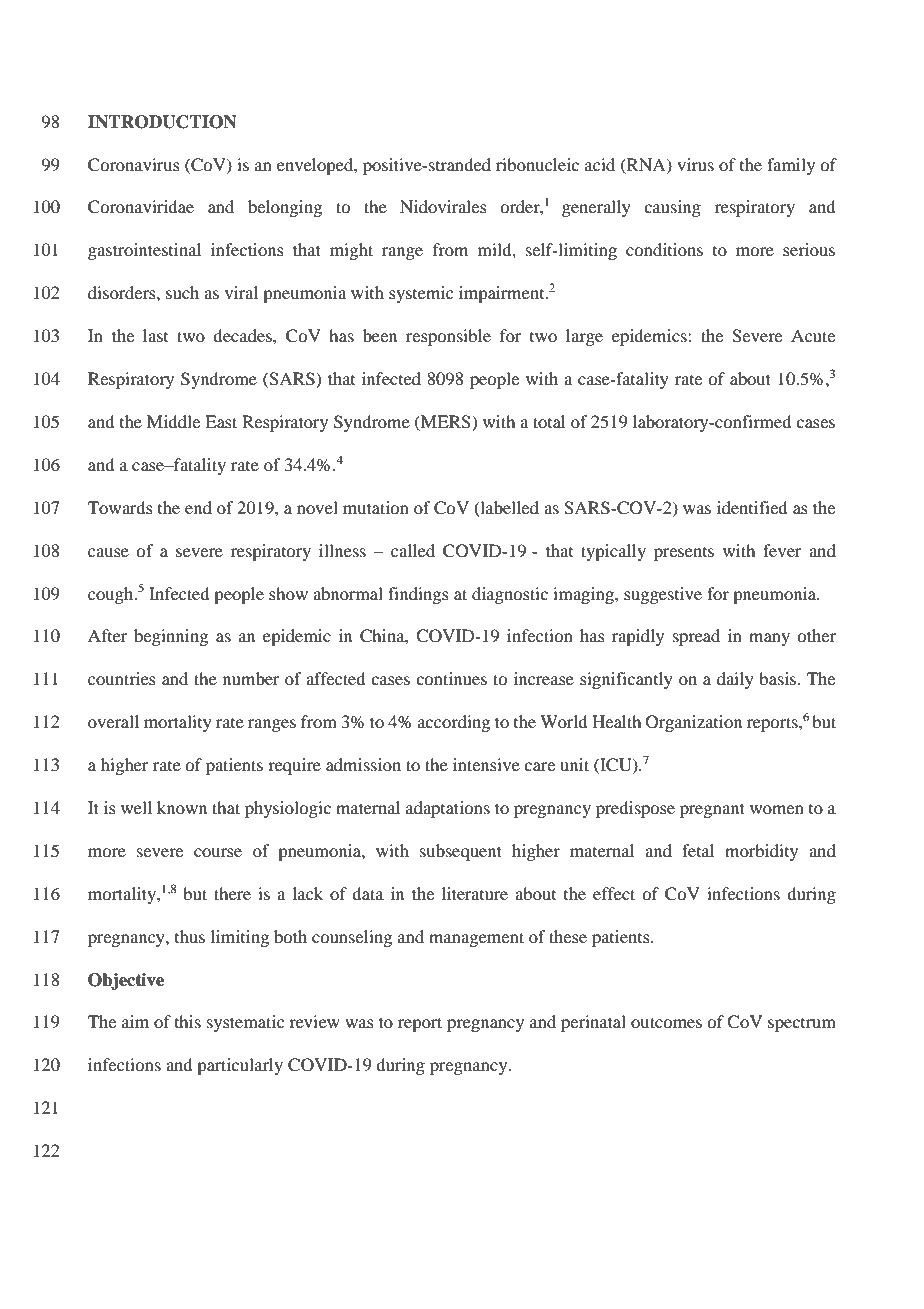 The image size is (924, 1309). I want to click on this, so click(188, 1021).
